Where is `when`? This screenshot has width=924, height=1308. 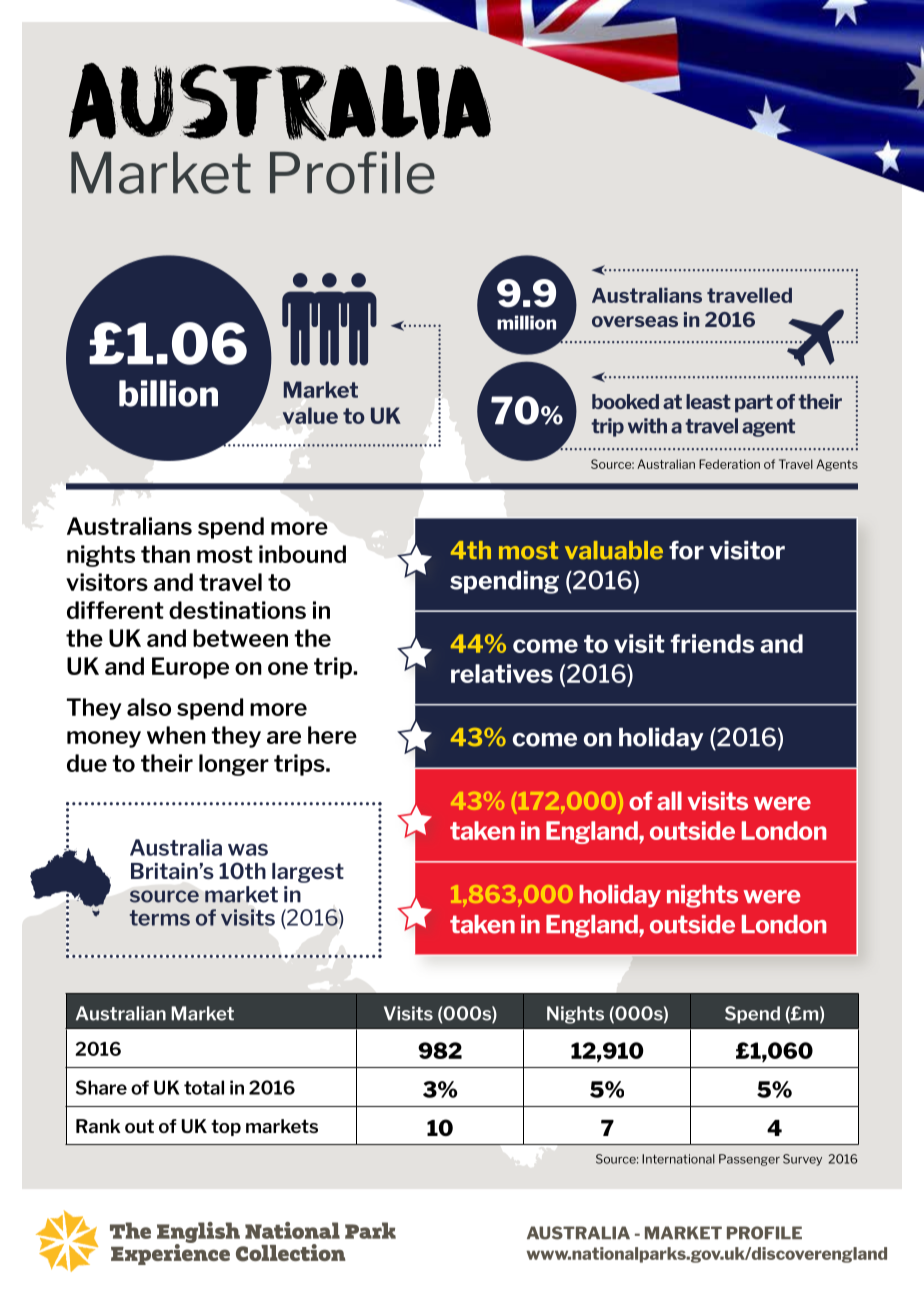 when is located at coordinates (176, 735).
